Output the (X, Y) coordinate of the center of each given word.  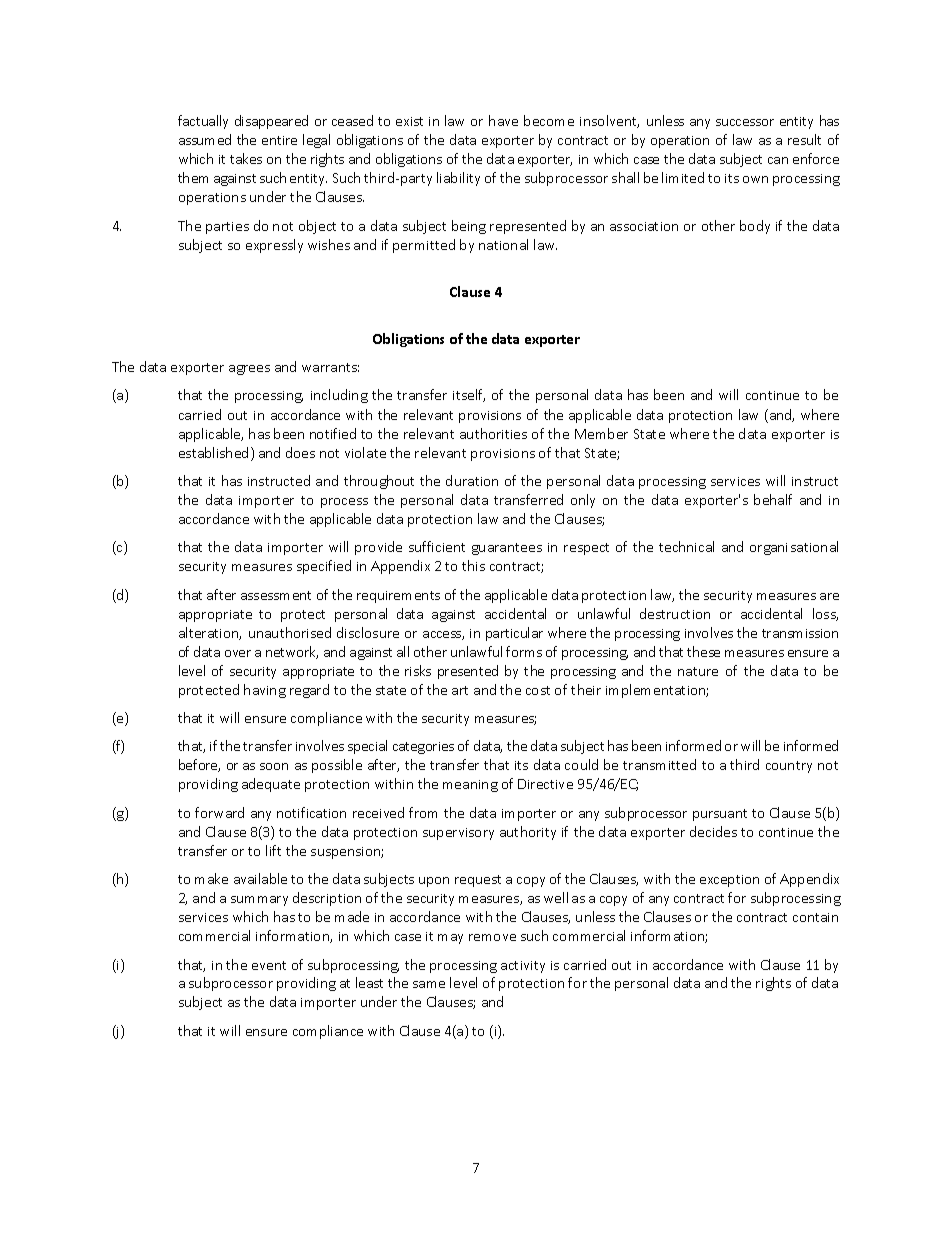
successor (745, 122)
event (269, 965)
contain (815, 917)
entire (279, 140)
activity (523, 967)
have (503, 120)
